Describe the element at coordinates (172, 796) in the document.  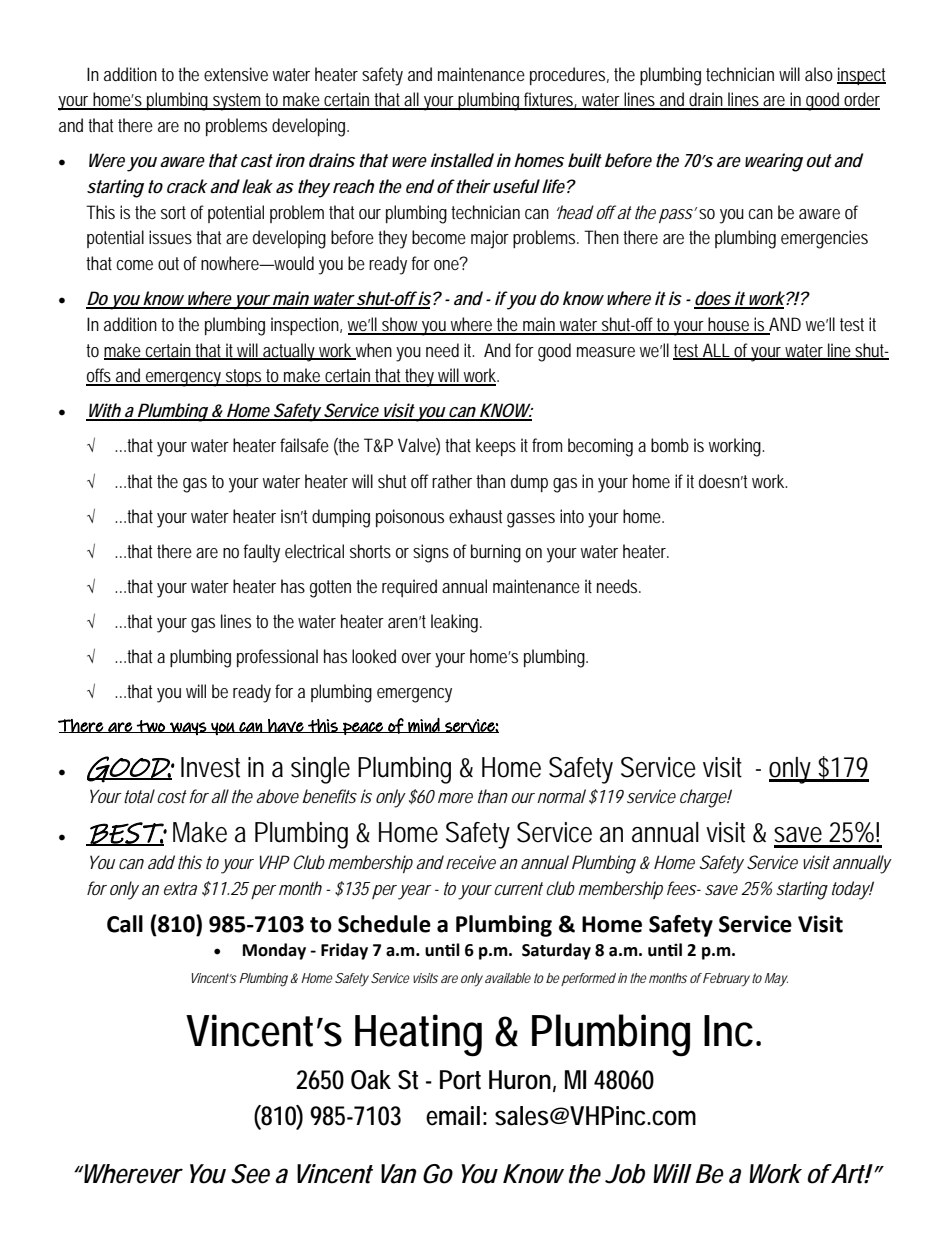
I see `cost` at that location.
